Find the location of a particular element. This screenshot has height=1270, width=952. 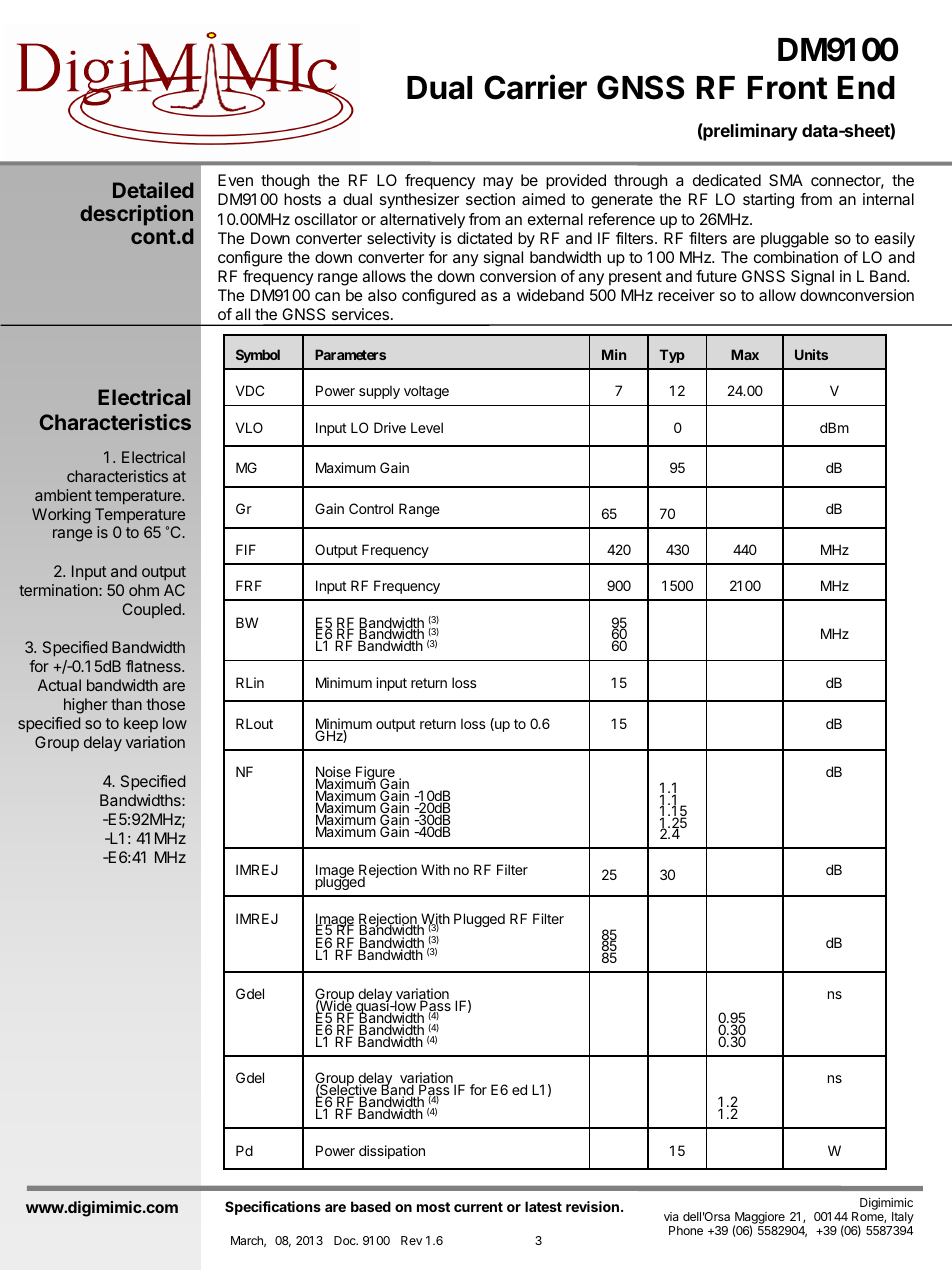

Detailed is located at coordinates (153, 190).
